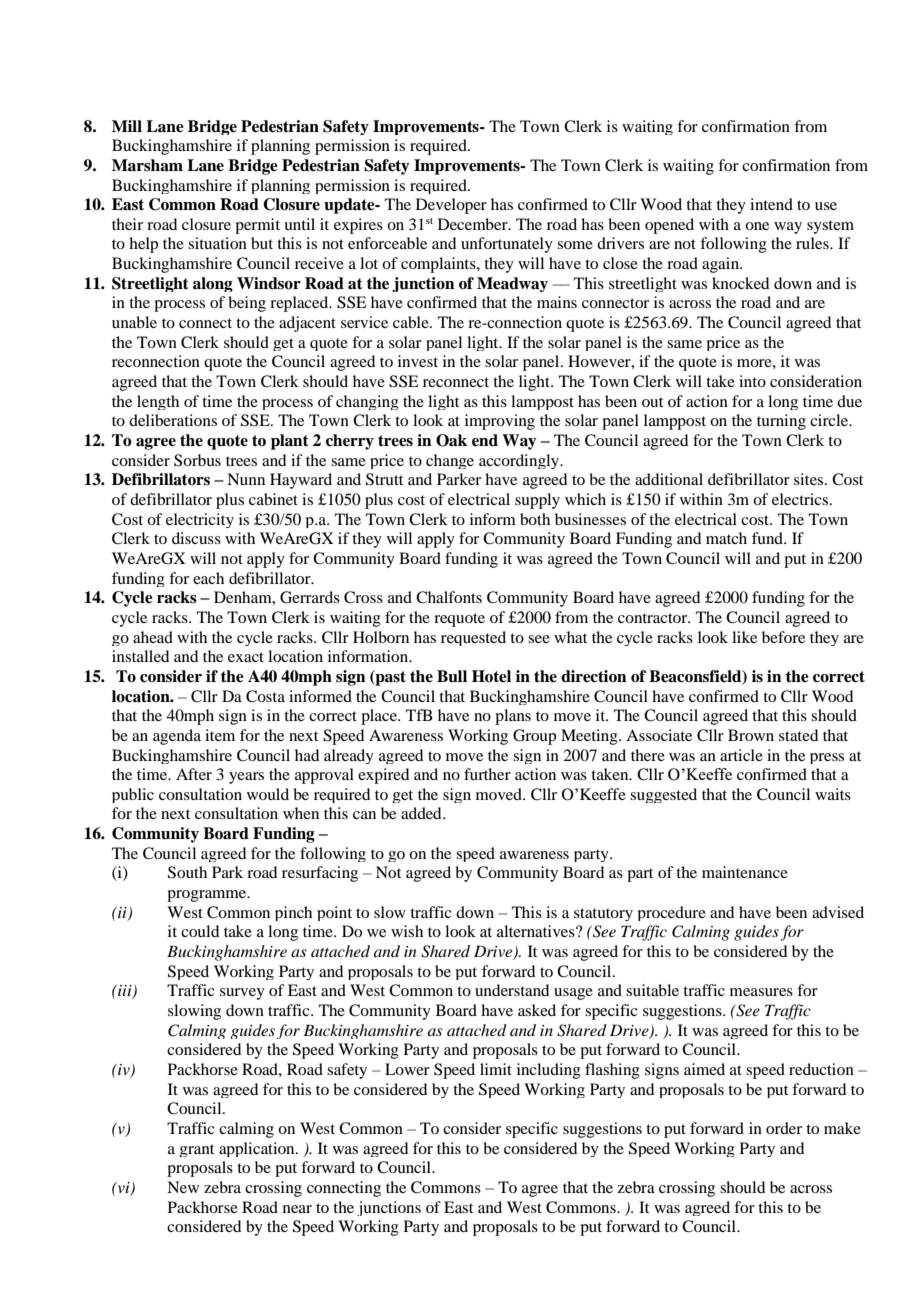 Image resolution: width=924 pixels, height=1308 pixels. Describe the element at coordinates (771, 204) in the image. I see `intend` at that location.
